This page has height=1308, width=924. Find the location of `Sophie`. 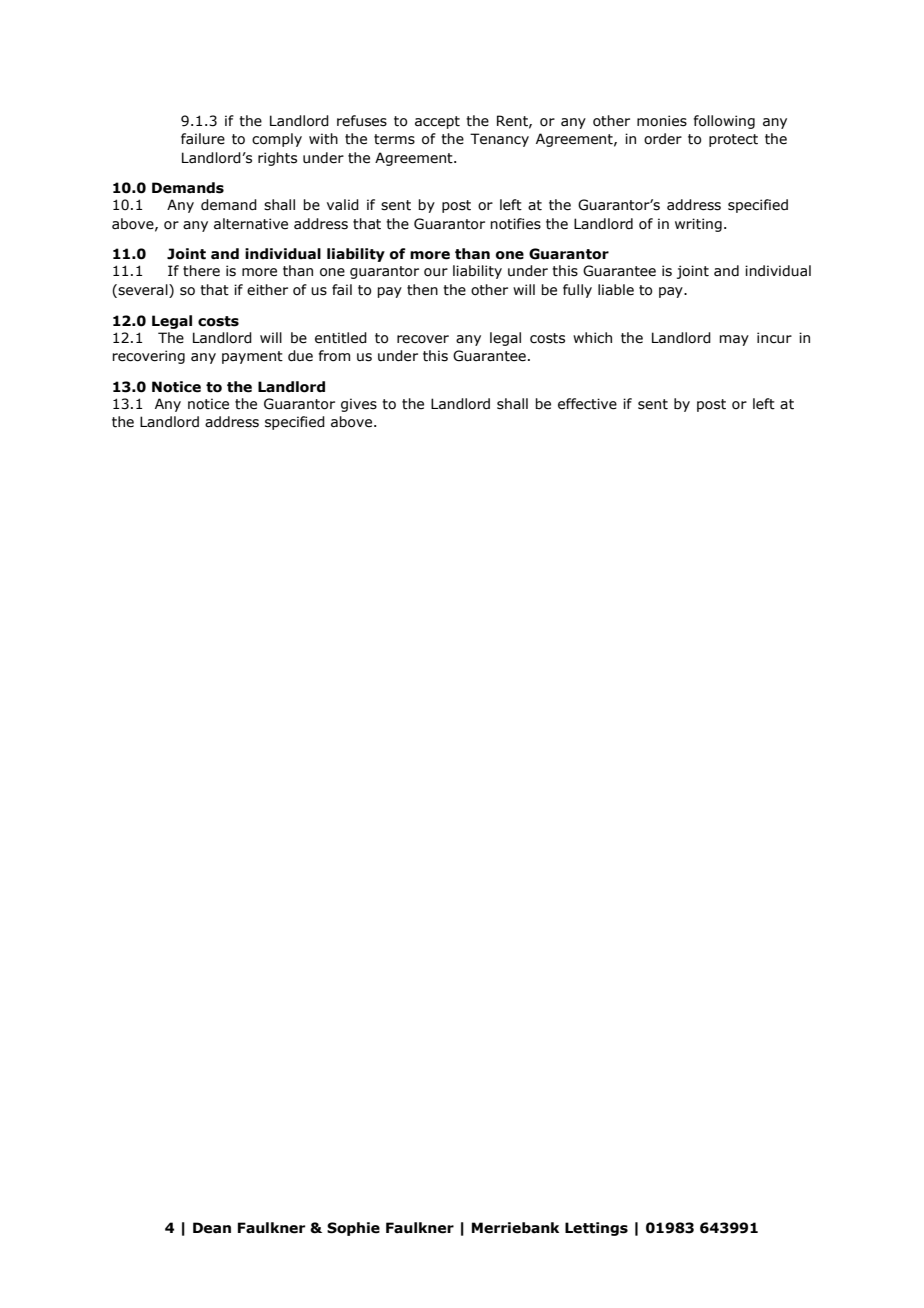

Sophie is located at coordinates (353, 1229).
